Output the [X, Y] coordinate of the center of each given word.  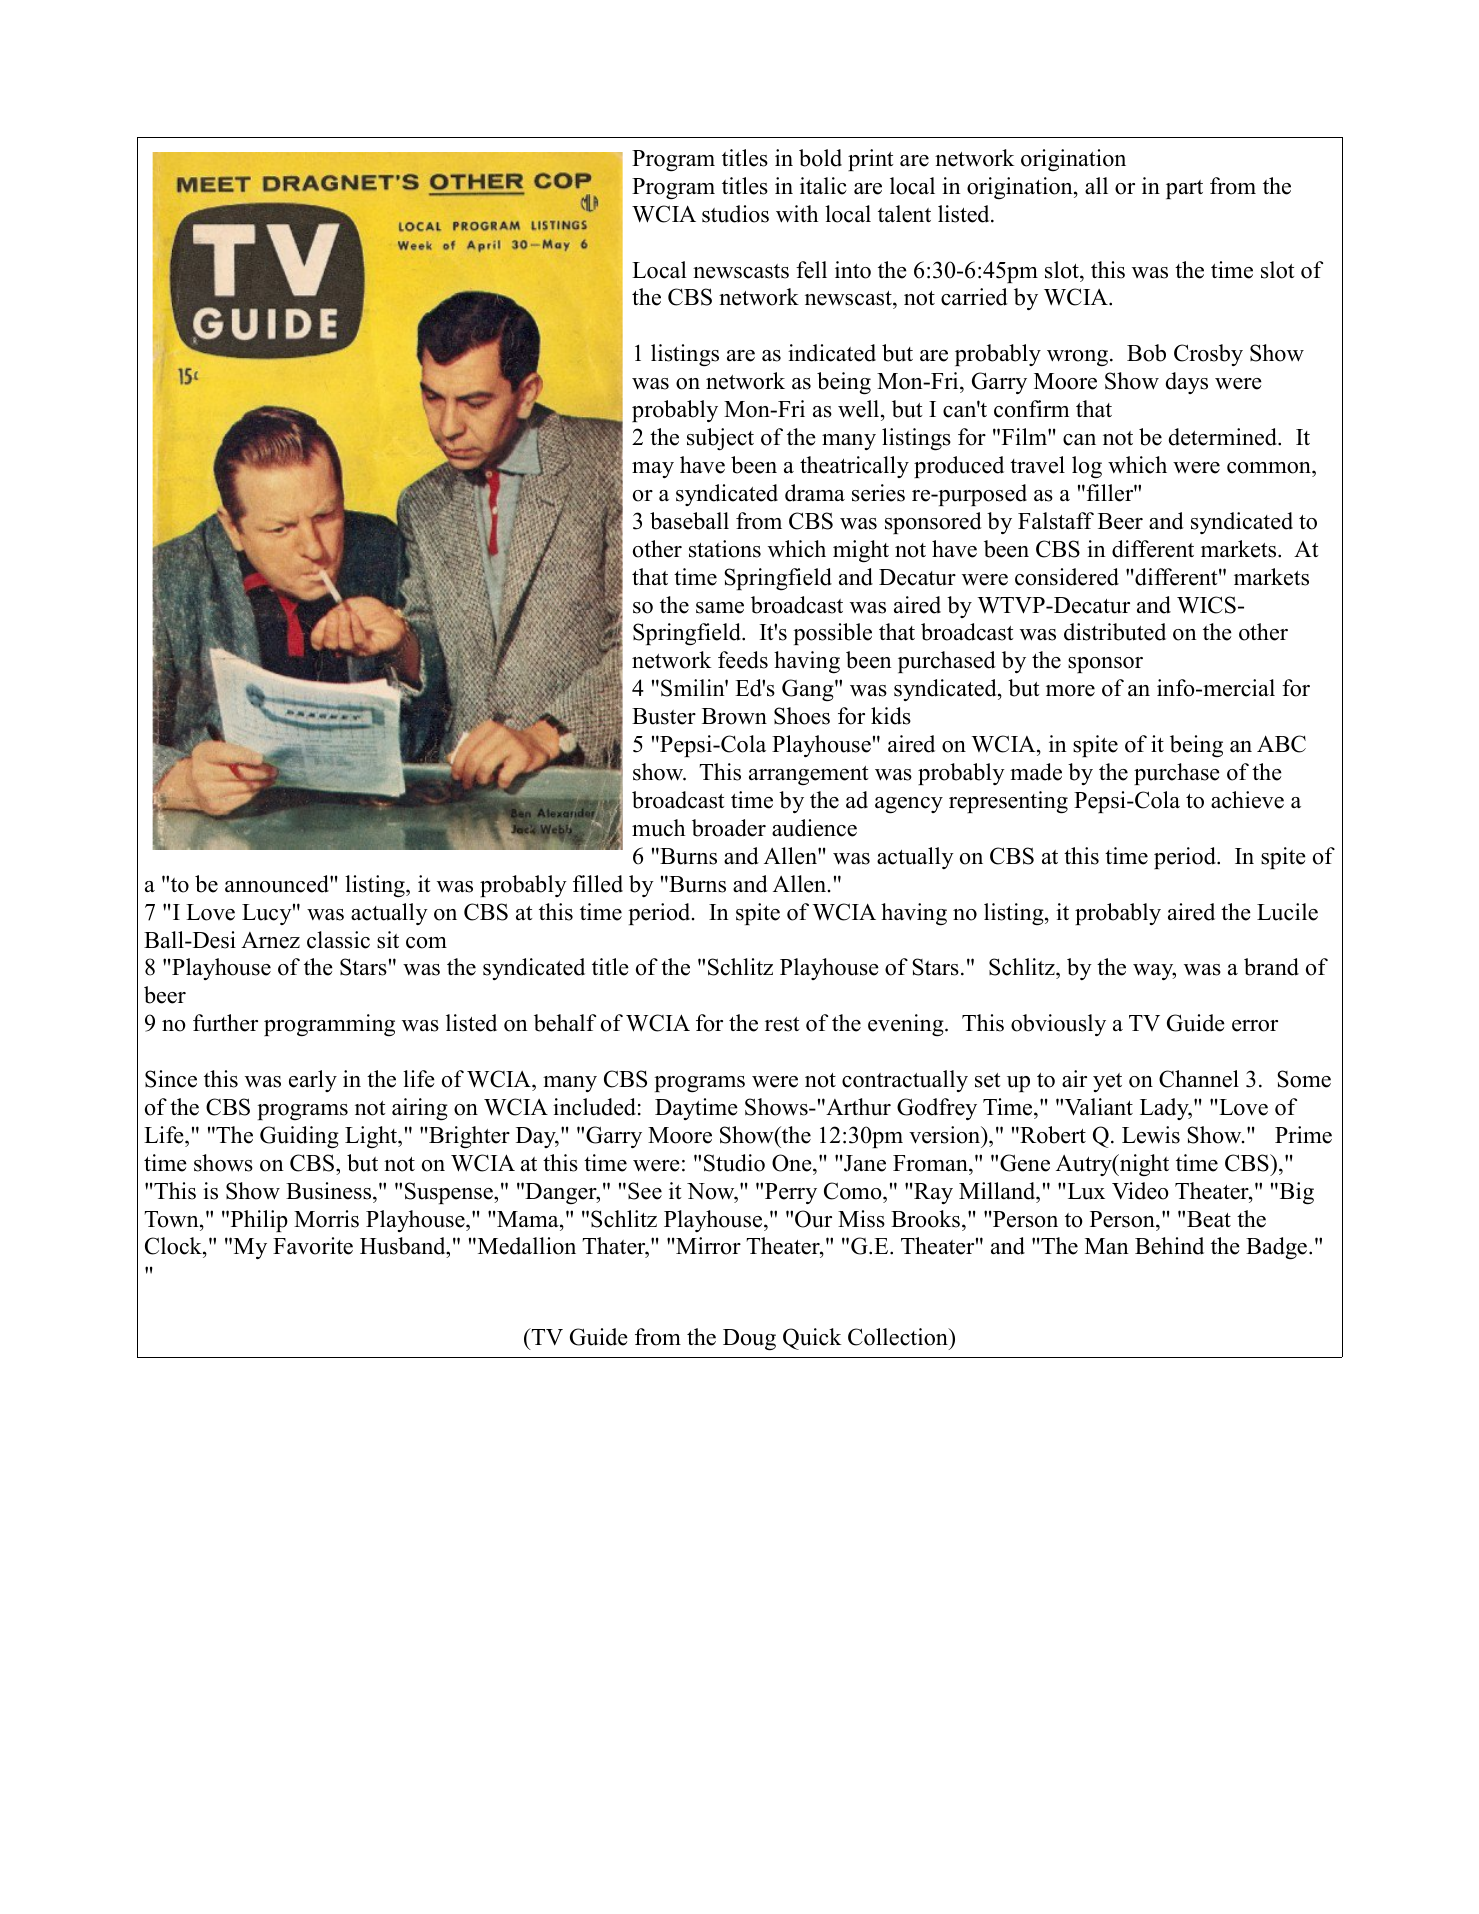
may [653, 470]
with [797, 214]
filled [598, 884]
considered [1067, 577]
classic [338, 940]
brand [1271, 967]
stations [725, 549]
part [1184, 189]
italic [823, 186]
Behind [1169, 1246]
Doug [749, 1340]
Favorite [313, 1246]
